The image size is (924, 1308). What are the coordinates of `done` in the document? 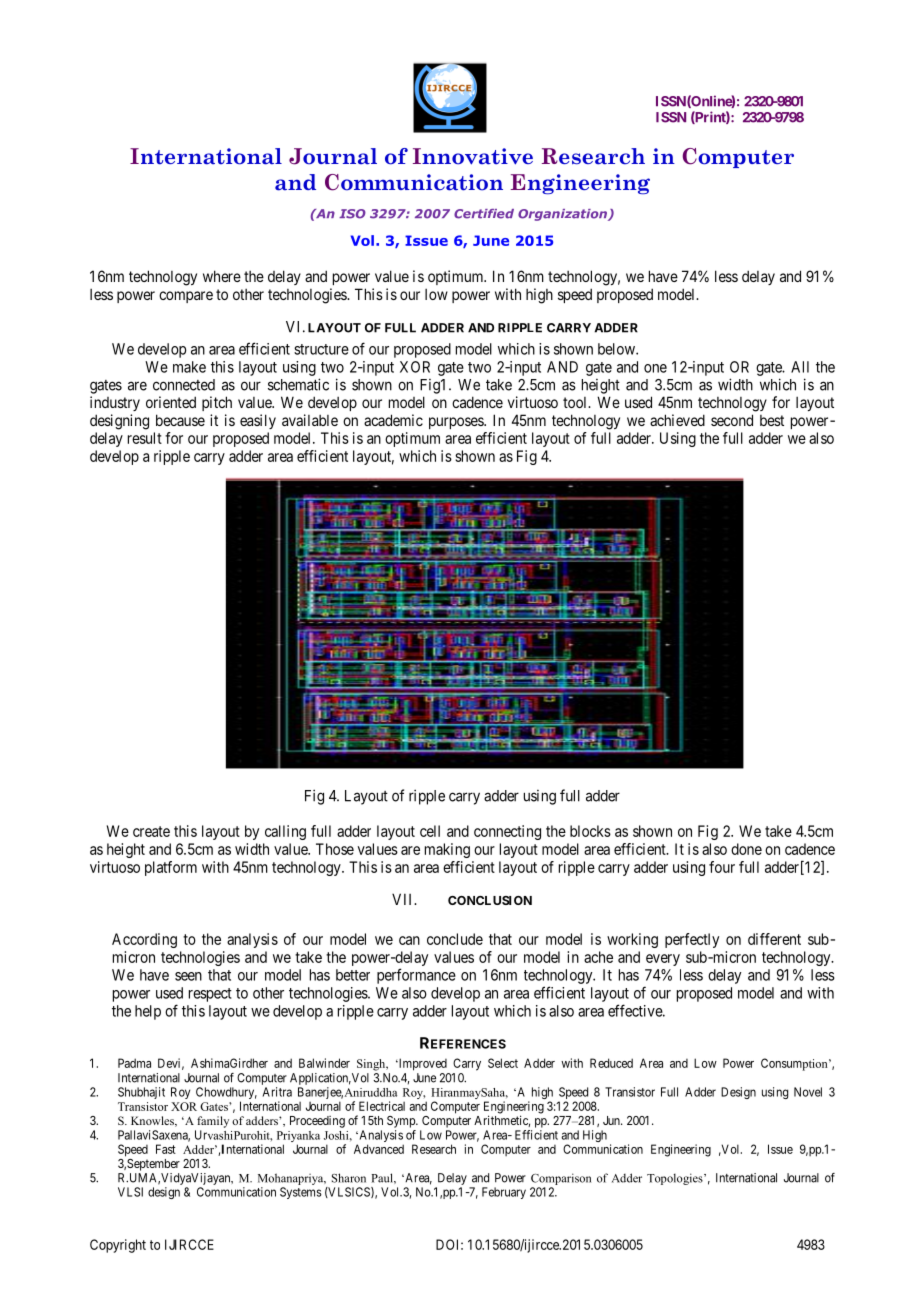 It's located at (746, 849).
